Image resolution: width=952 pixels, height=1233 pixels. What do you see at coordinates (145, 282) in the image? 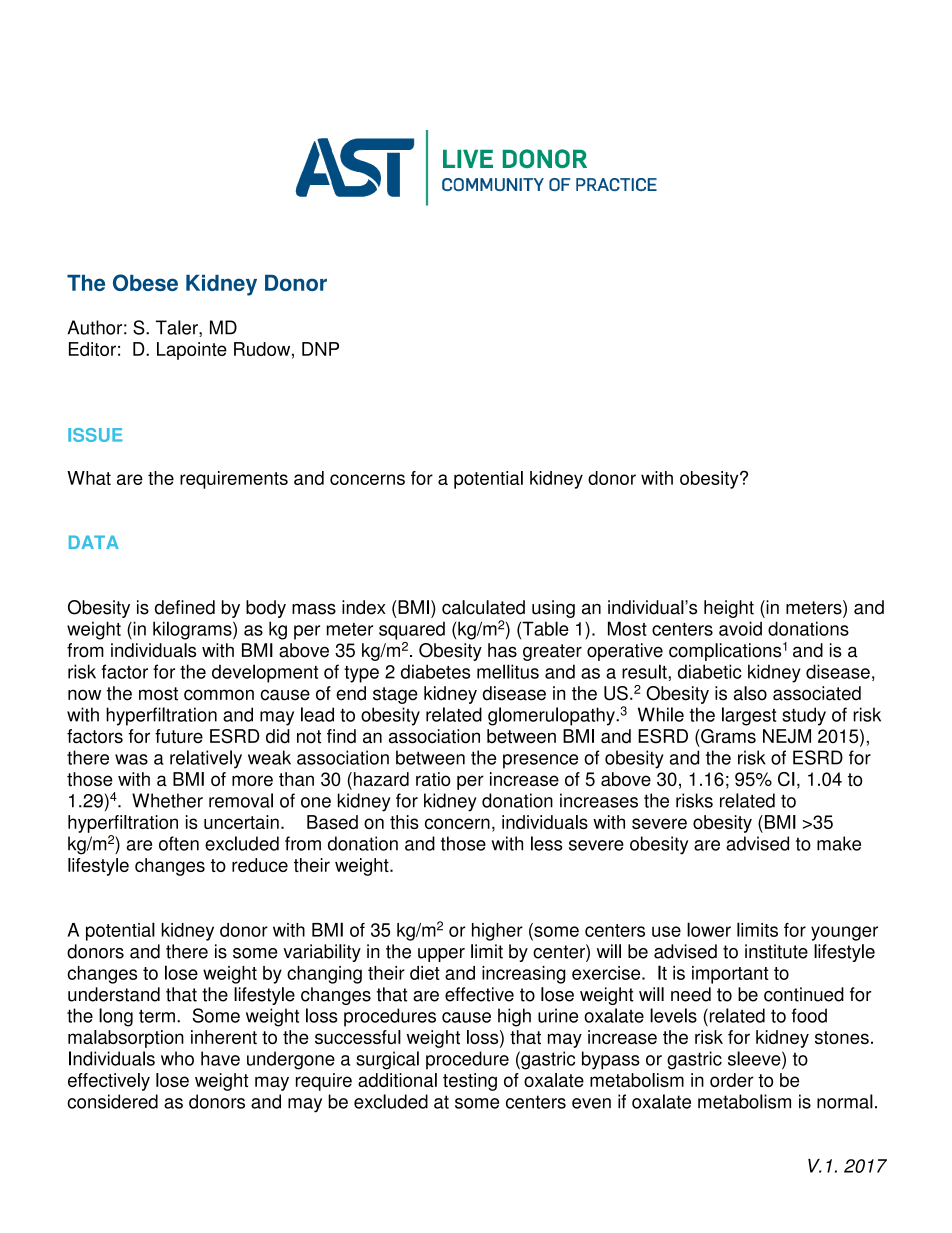
I see `Obese` at bounding box center [145, 282].
